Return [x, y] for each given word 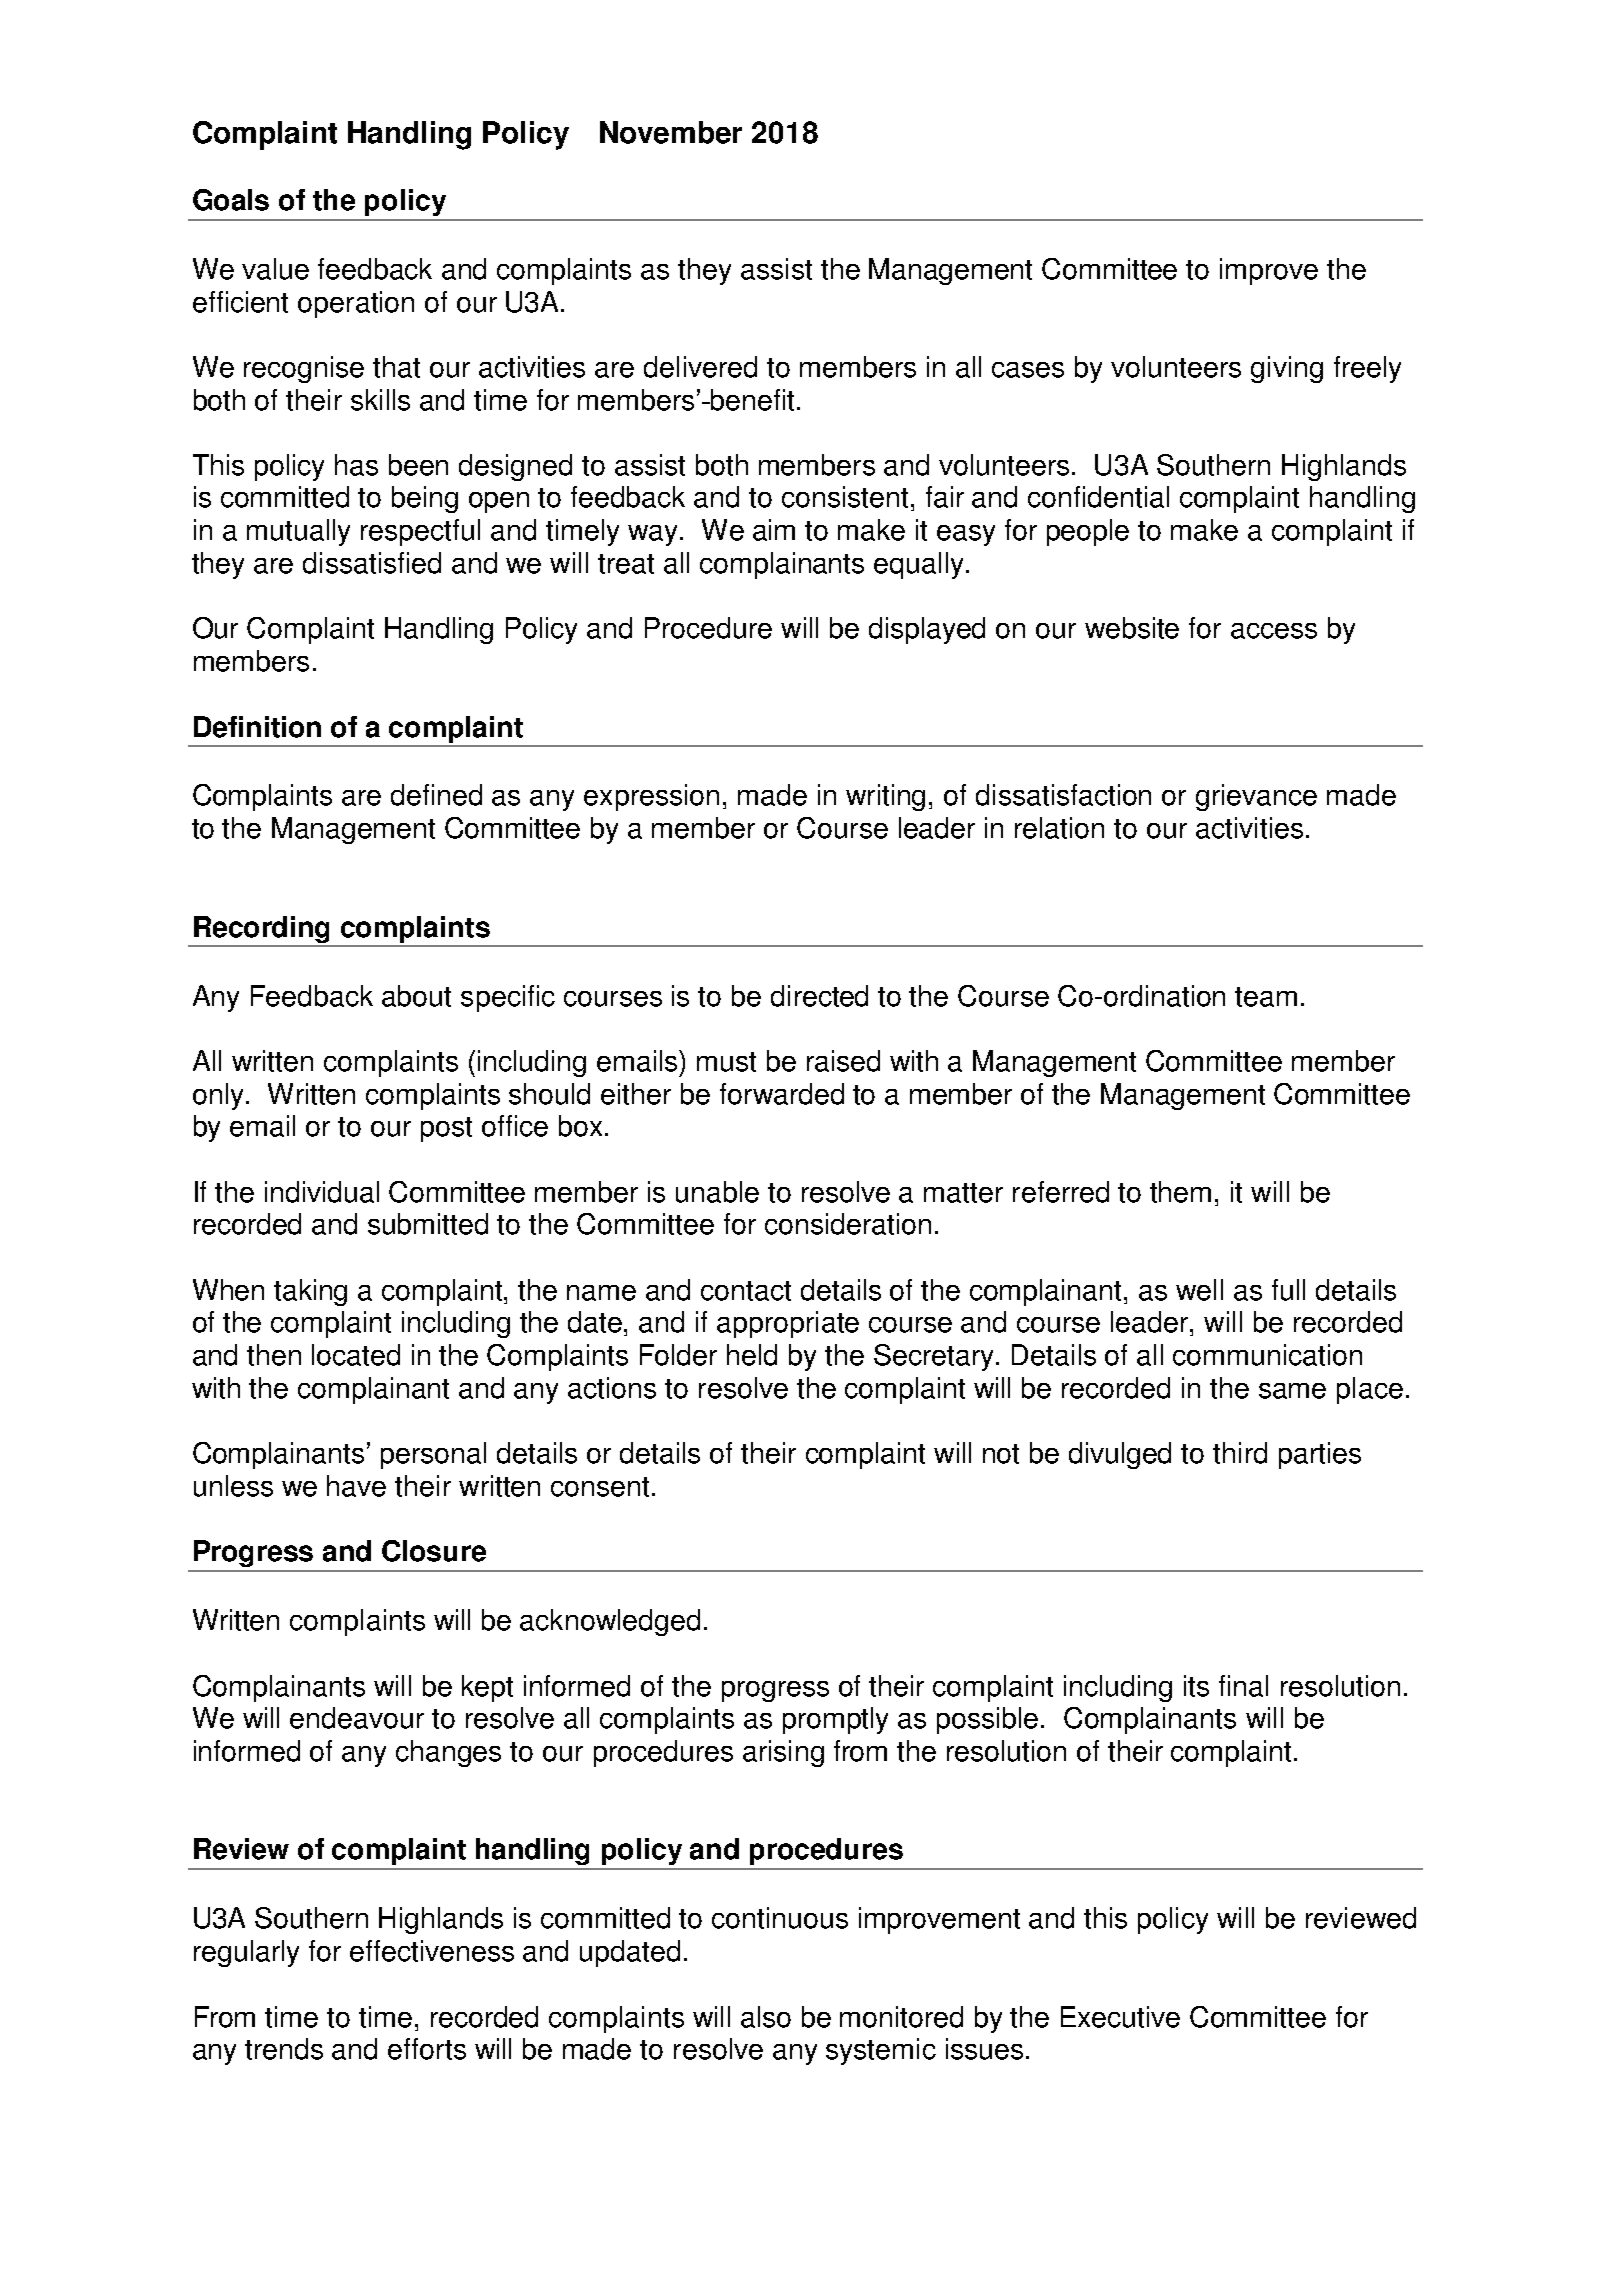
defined [436, 795]
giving [1287, 369]
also [766, 2017]
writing [885, 797]
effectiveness [432, 1951]
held [752, 1355]
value [275, 269]
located [356, 1355]
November [671, 132]
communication [1267, 1355]
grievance [1256, 797]
